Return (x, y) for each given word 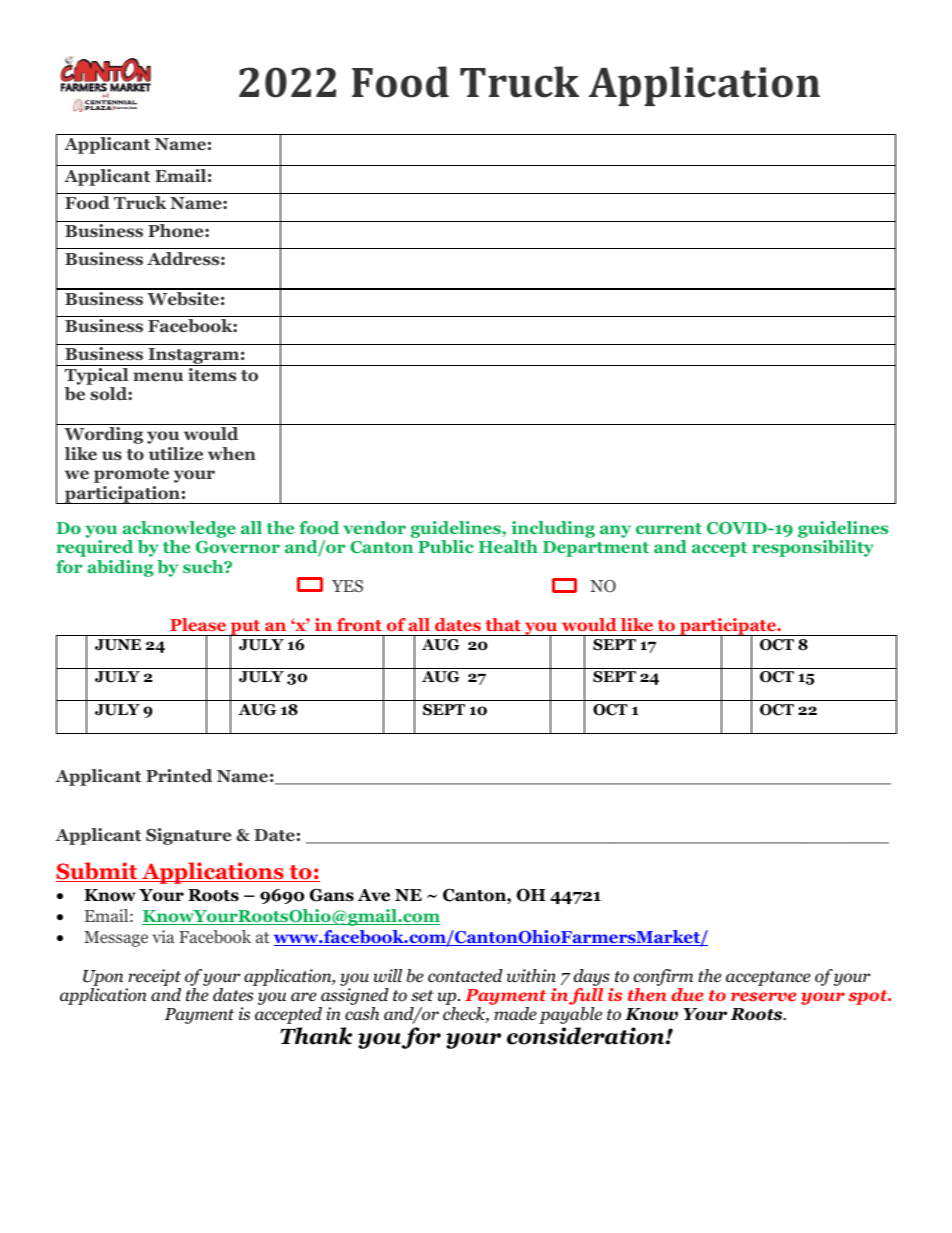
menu (158, 376)
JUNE (118, 645)
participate (728, 628)
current (669, 528)
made (515, 1013)
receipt (154, 977)
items (212, 375)
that (503, 624)
